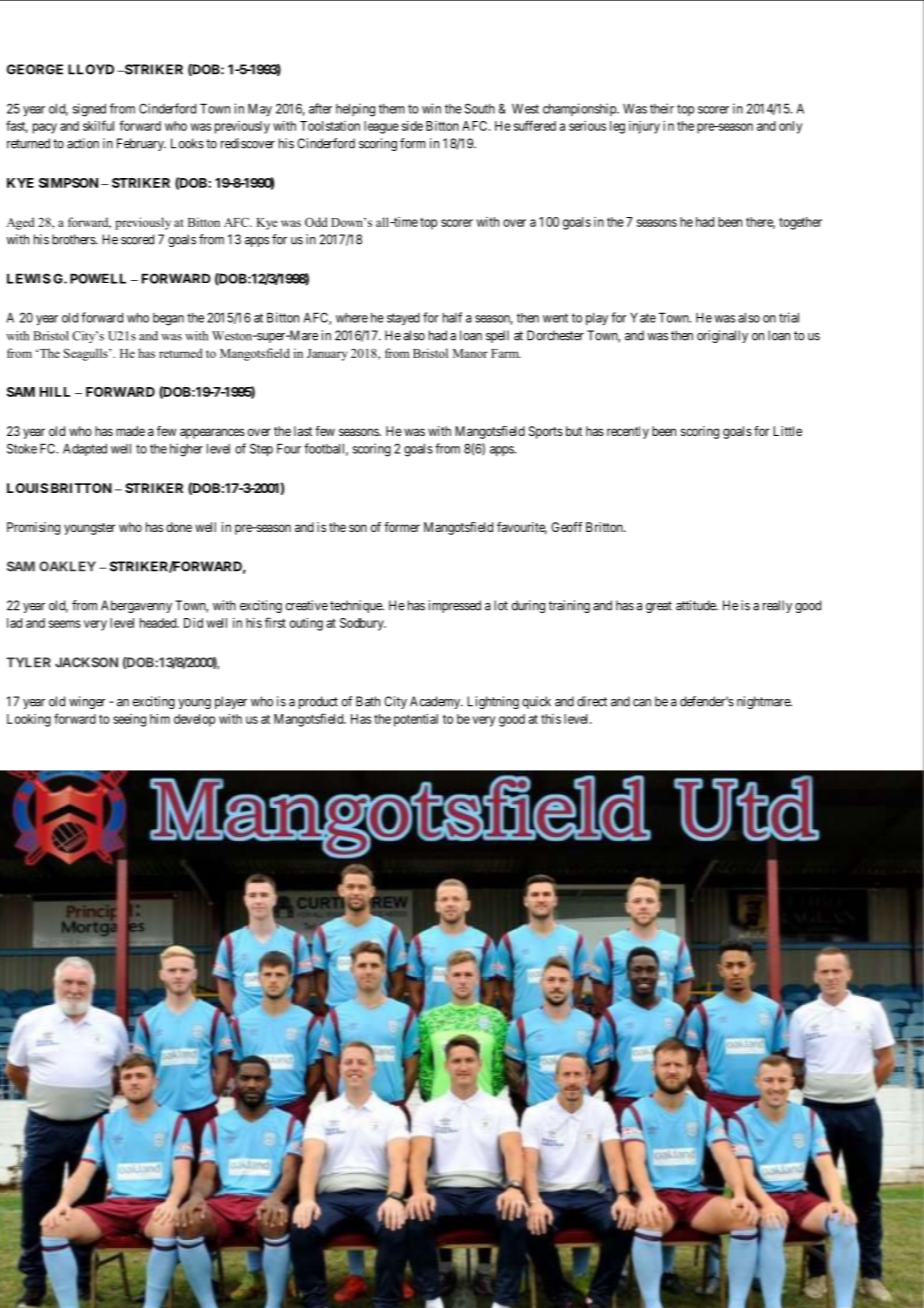 Image resolution: width=924 pixels, height=1308 pixels. What do you see at coordinates (86, 662) in the screenshot?
I see `JACKSON` at bounding box center [86, 662].
